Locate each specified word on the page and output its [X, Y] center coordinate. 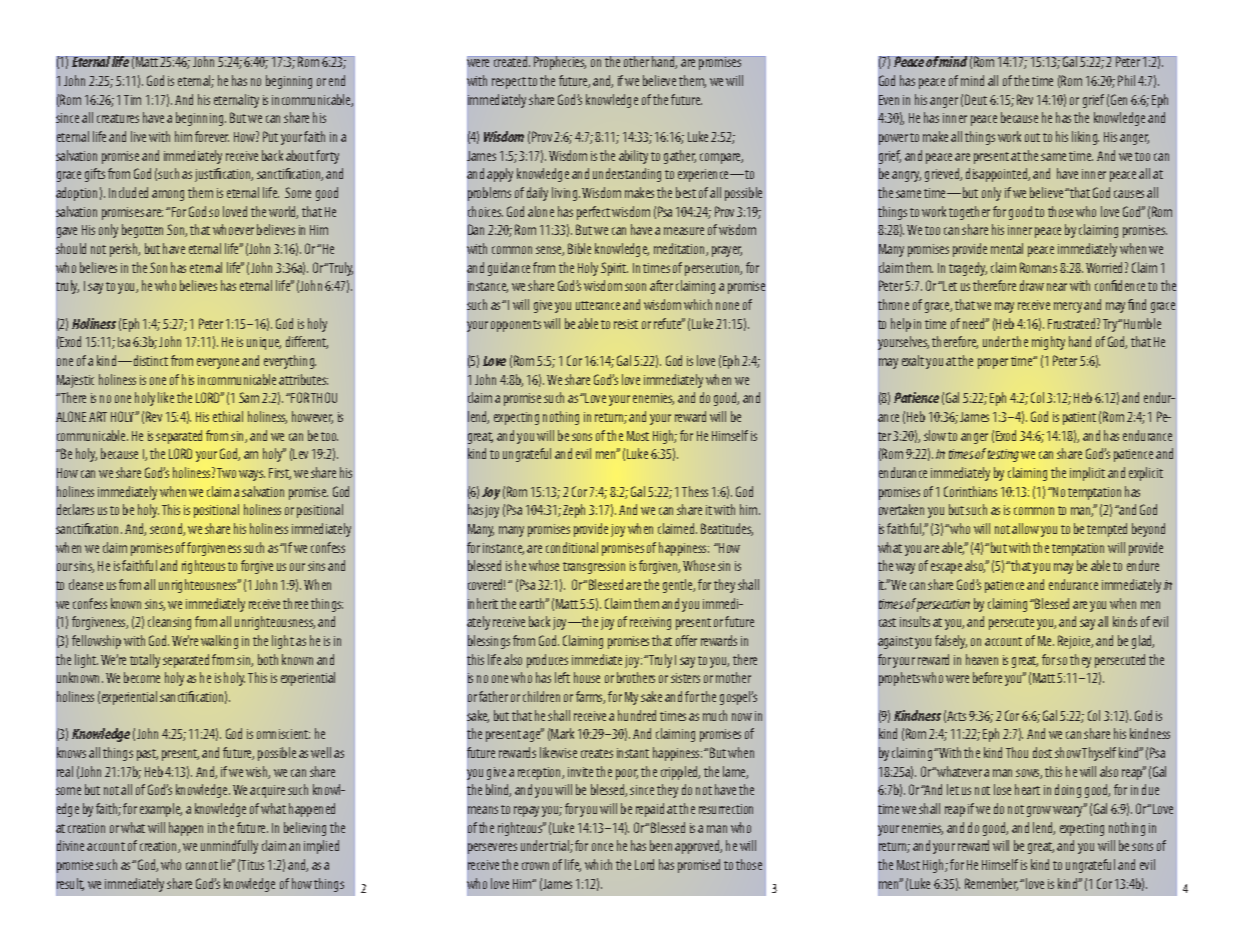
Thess [695, 491]
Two [226, 473]
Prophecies [559, 63]
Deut [976, 99]
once [602, 847]
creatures [118, 118]
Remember [991, 884]
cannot [202, 865]
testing [1003, 455]
